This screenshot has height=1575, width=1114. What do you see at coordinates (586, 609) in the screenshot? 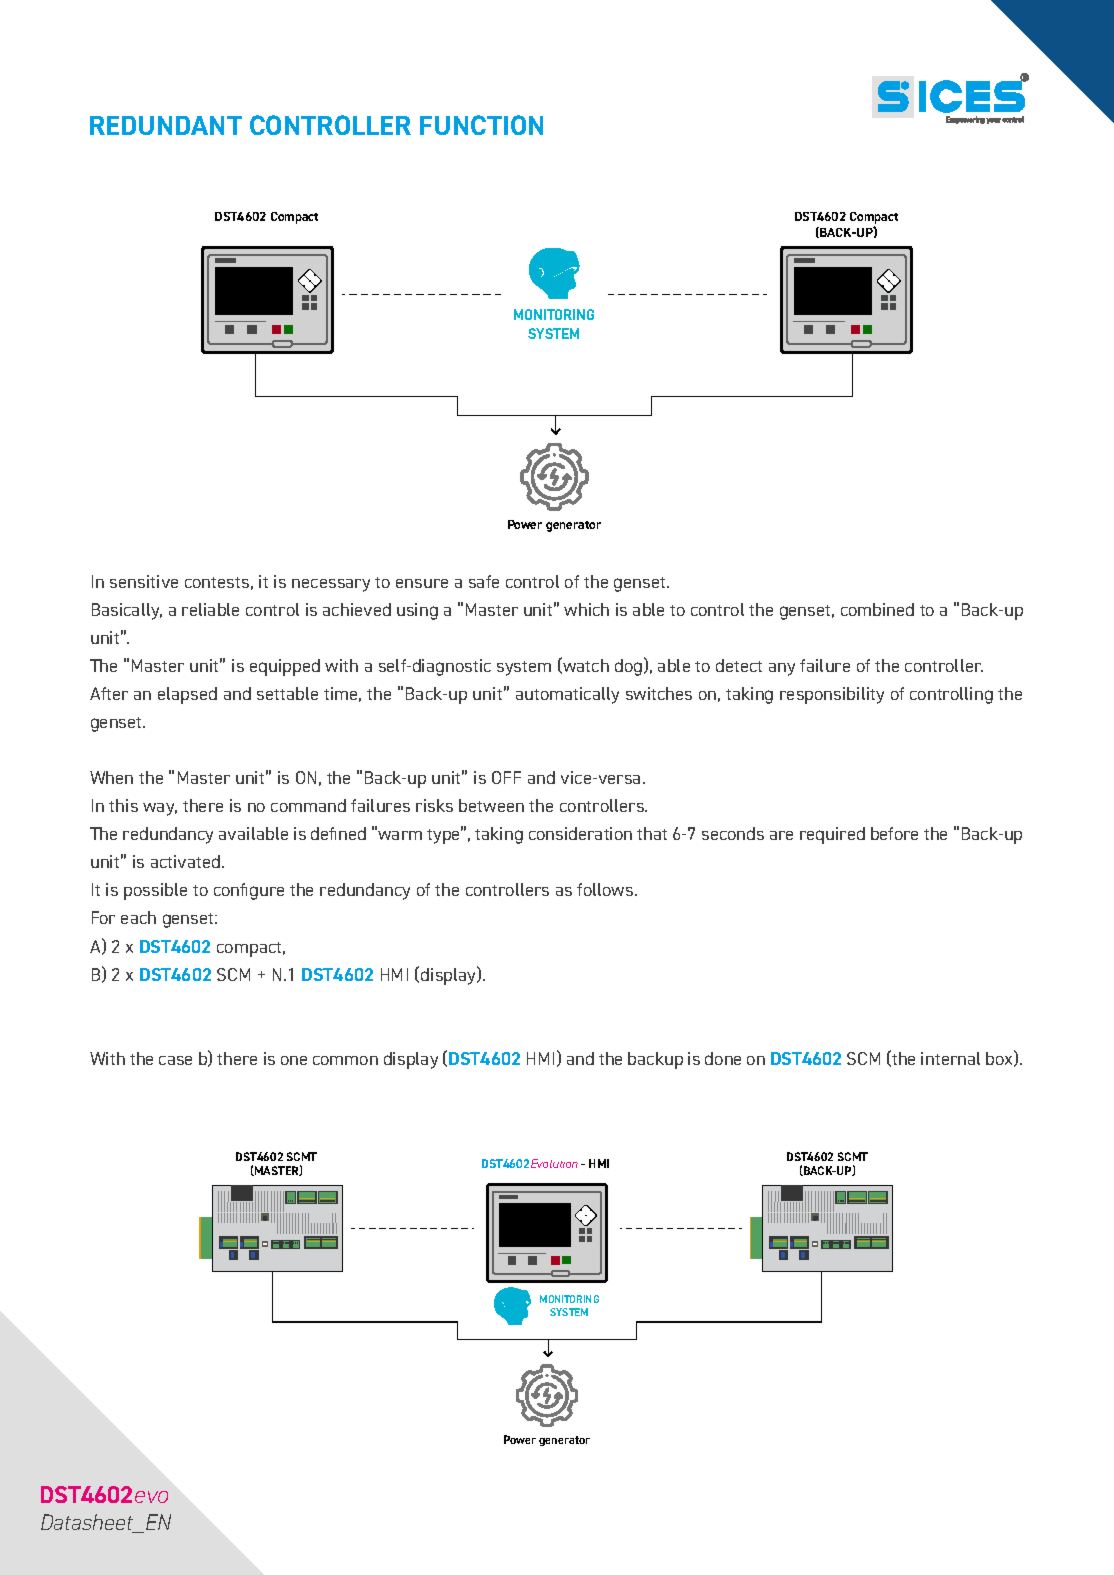
I see `which` at bounding box center [586, 609].
